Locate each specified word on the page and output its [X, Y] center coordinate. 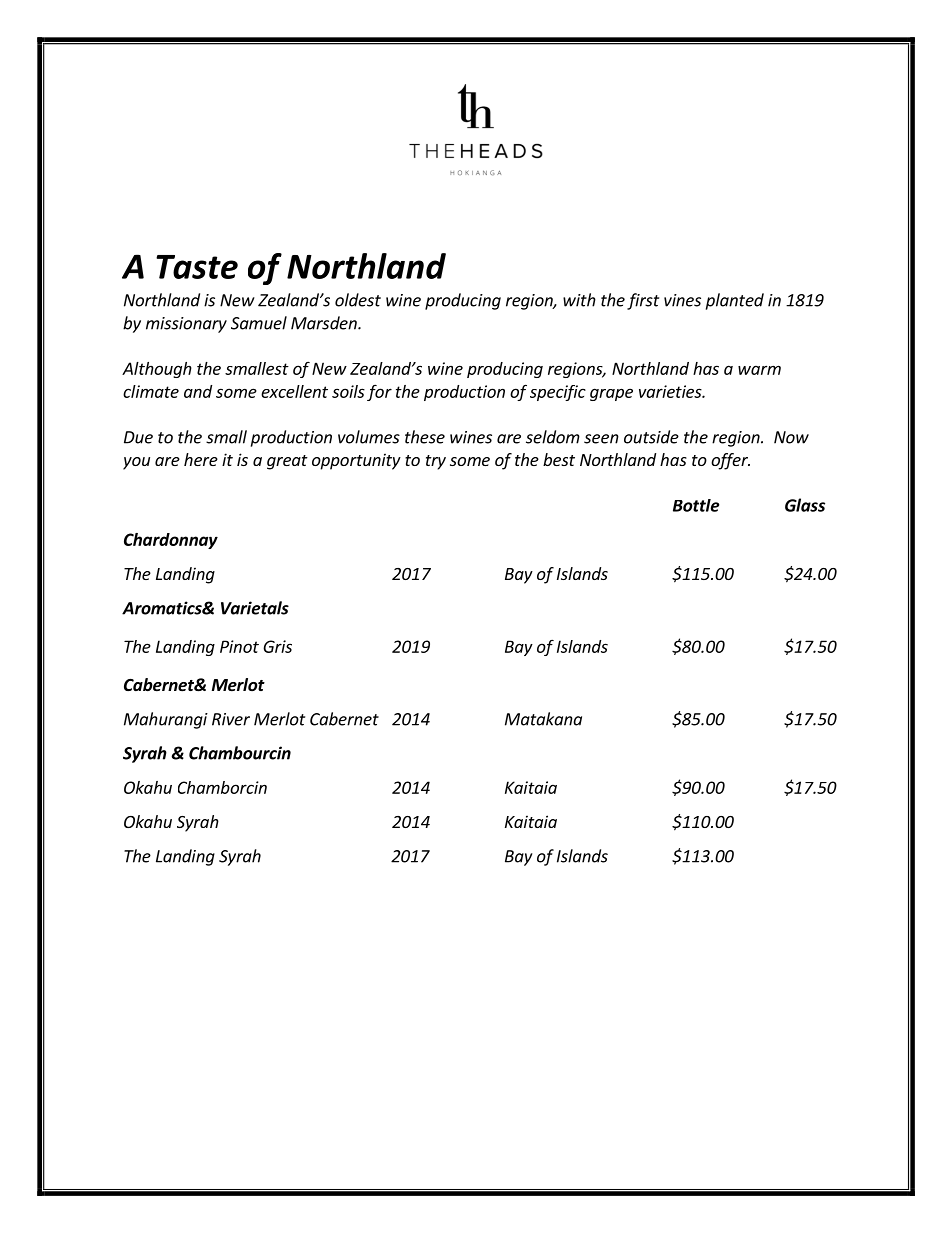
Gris [277, 646]
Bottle [696, 505]
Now [791, 437]
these [425, 437]
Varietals [255, 608]
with [579, 300]
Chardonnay [171, 541]
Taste [197, 267]
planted [735, 301]
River [231, 719]
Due [138, 437]
